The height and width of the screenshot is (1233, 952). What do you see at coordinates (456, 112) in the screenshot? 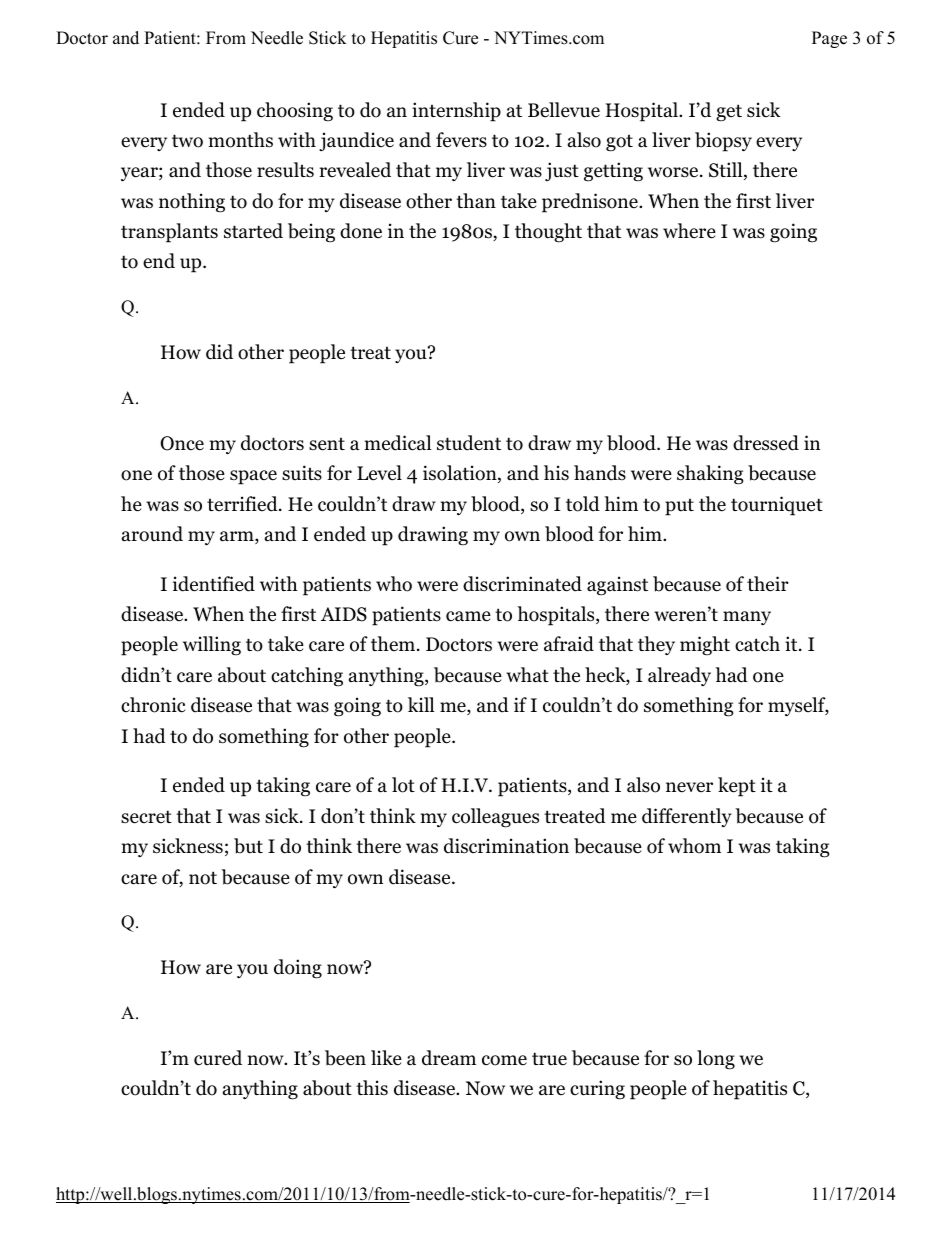
I see `internship` at bounding box center [456, 112].
